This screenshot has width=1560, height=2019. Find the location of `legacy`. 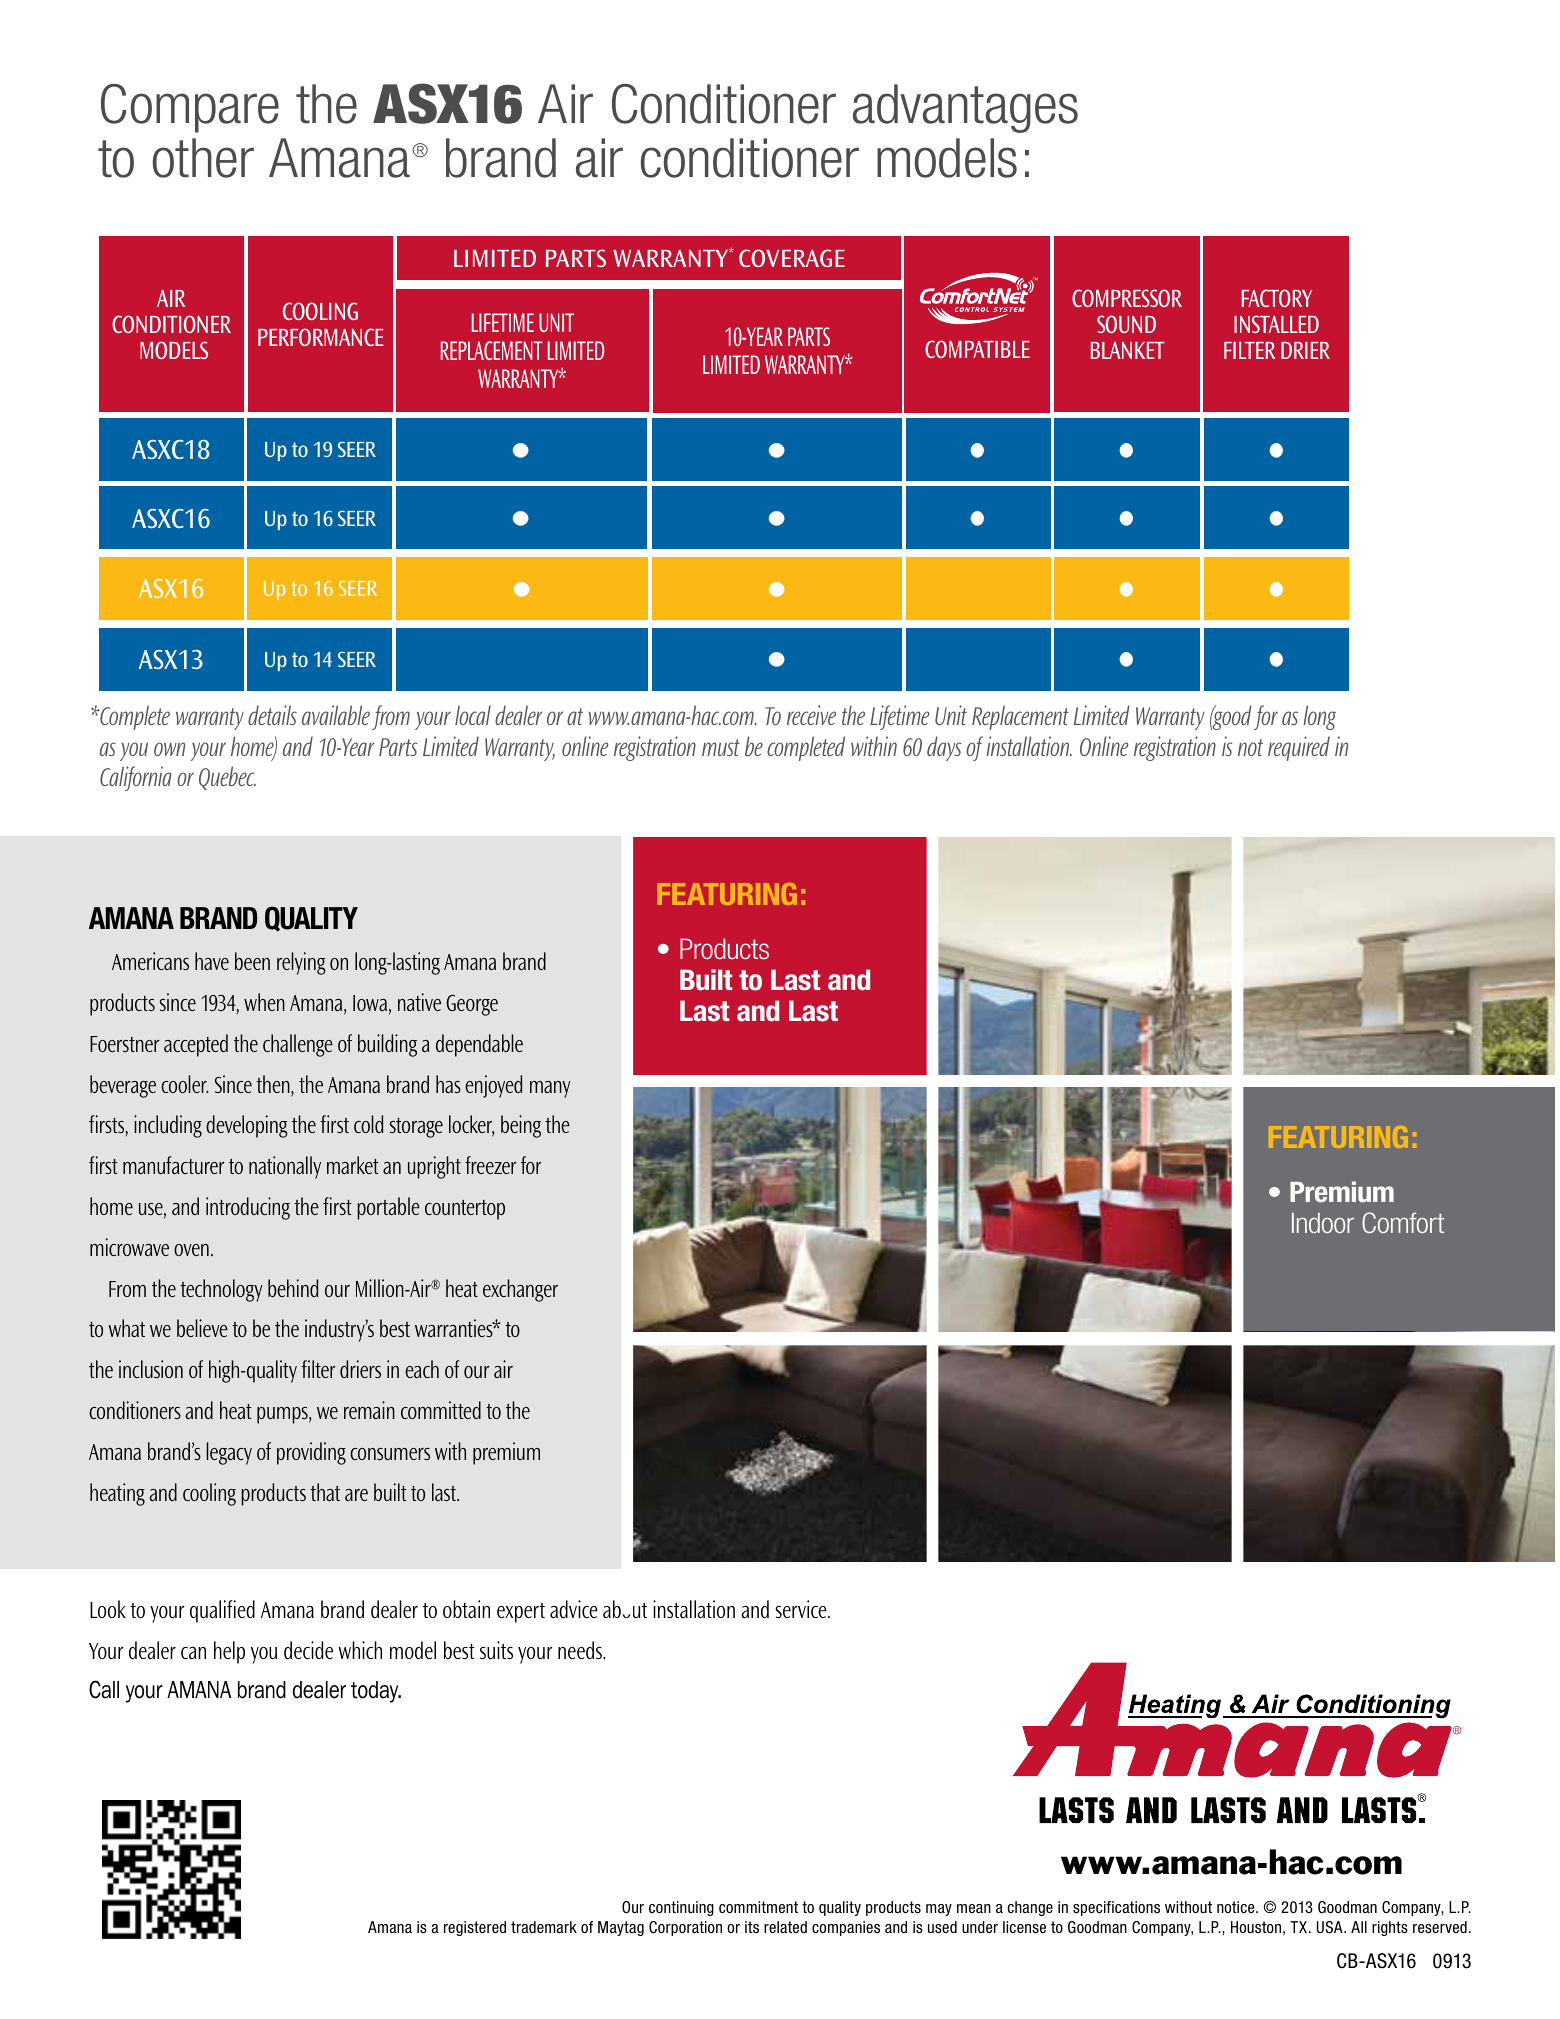

legacy is located at coordinates (229, 1453).
